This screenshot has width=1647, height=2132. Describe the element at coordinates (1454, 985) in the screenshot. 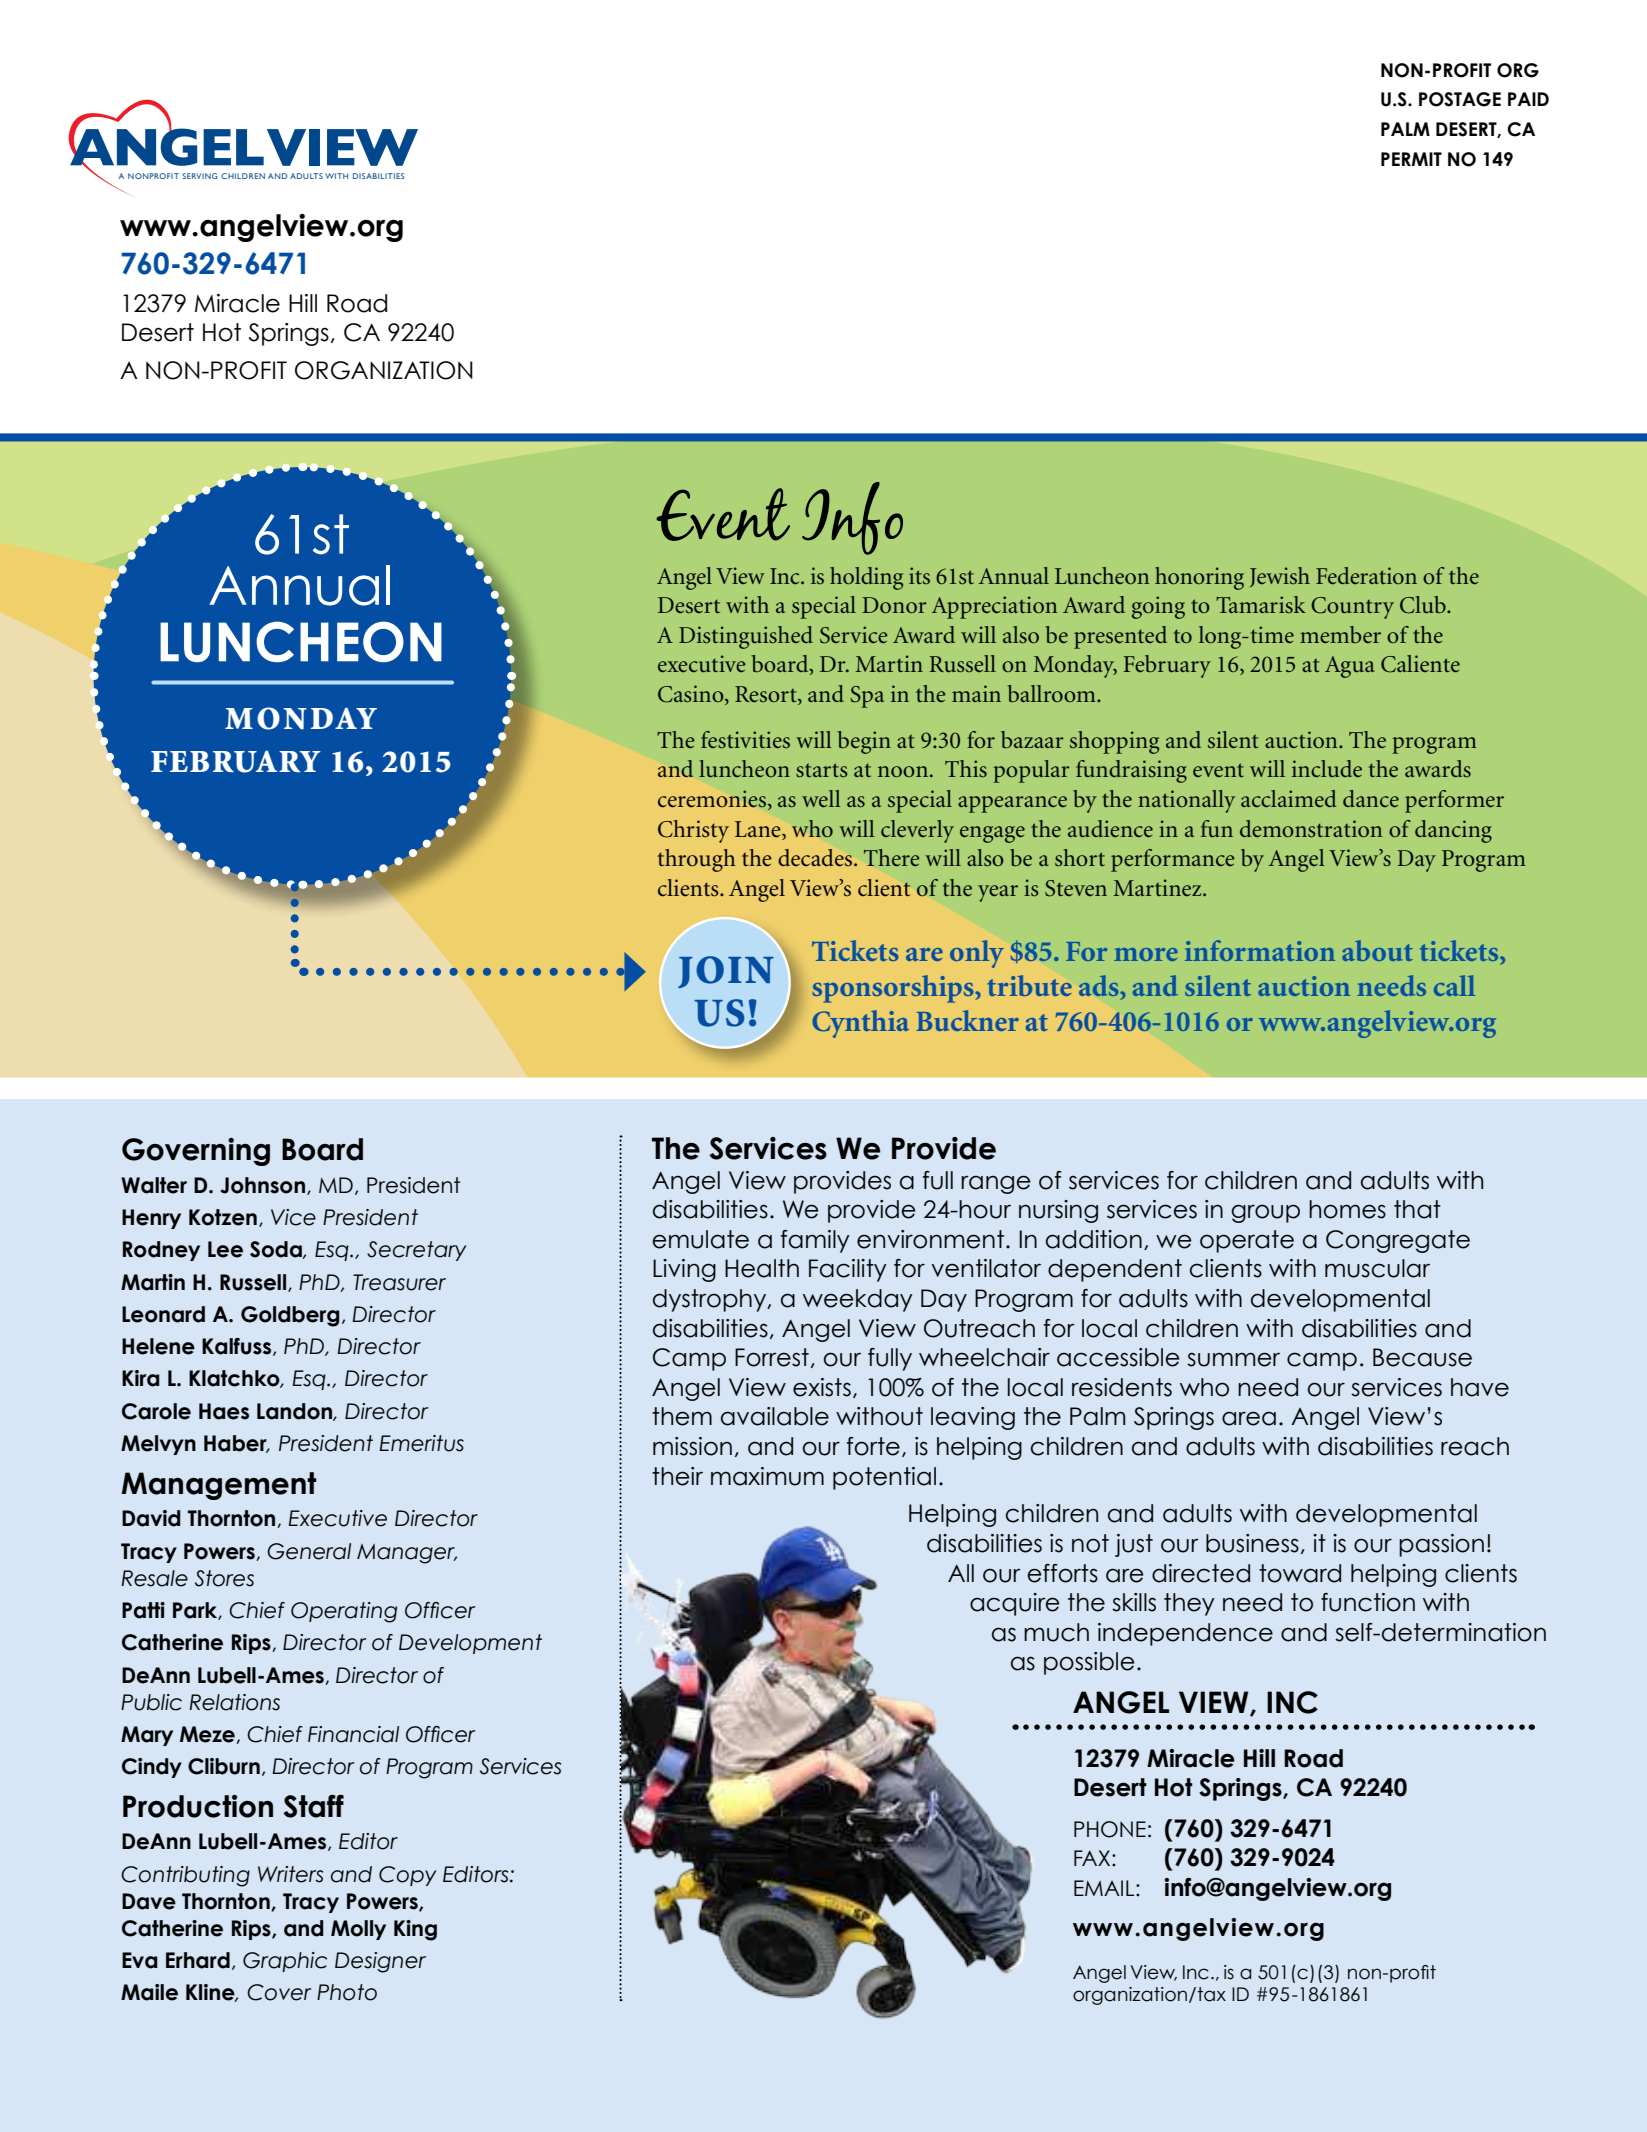

I see `call` at that location.
